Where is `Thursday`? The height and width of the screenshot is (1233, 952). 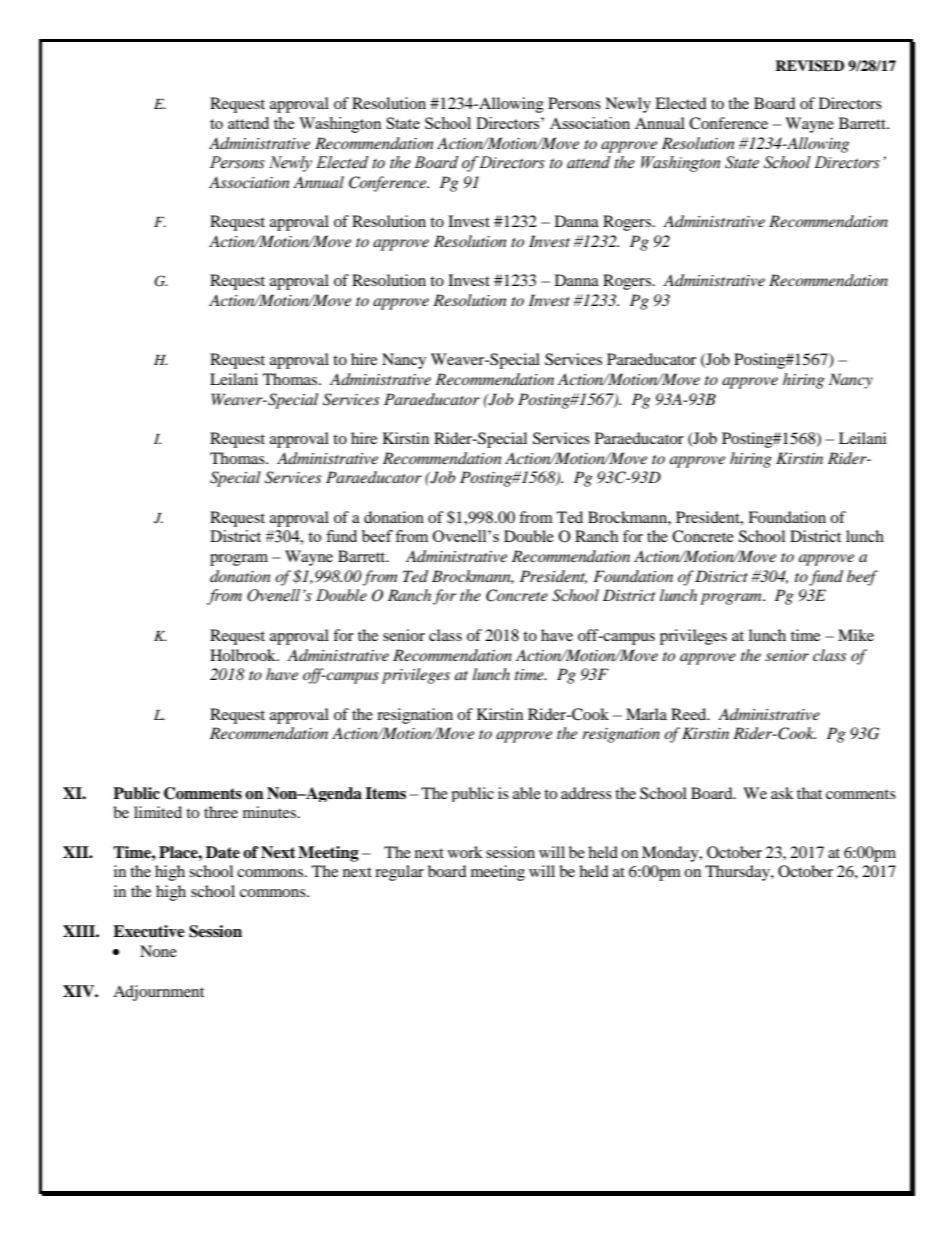
Thursday is located at coordinates (738, 873).
